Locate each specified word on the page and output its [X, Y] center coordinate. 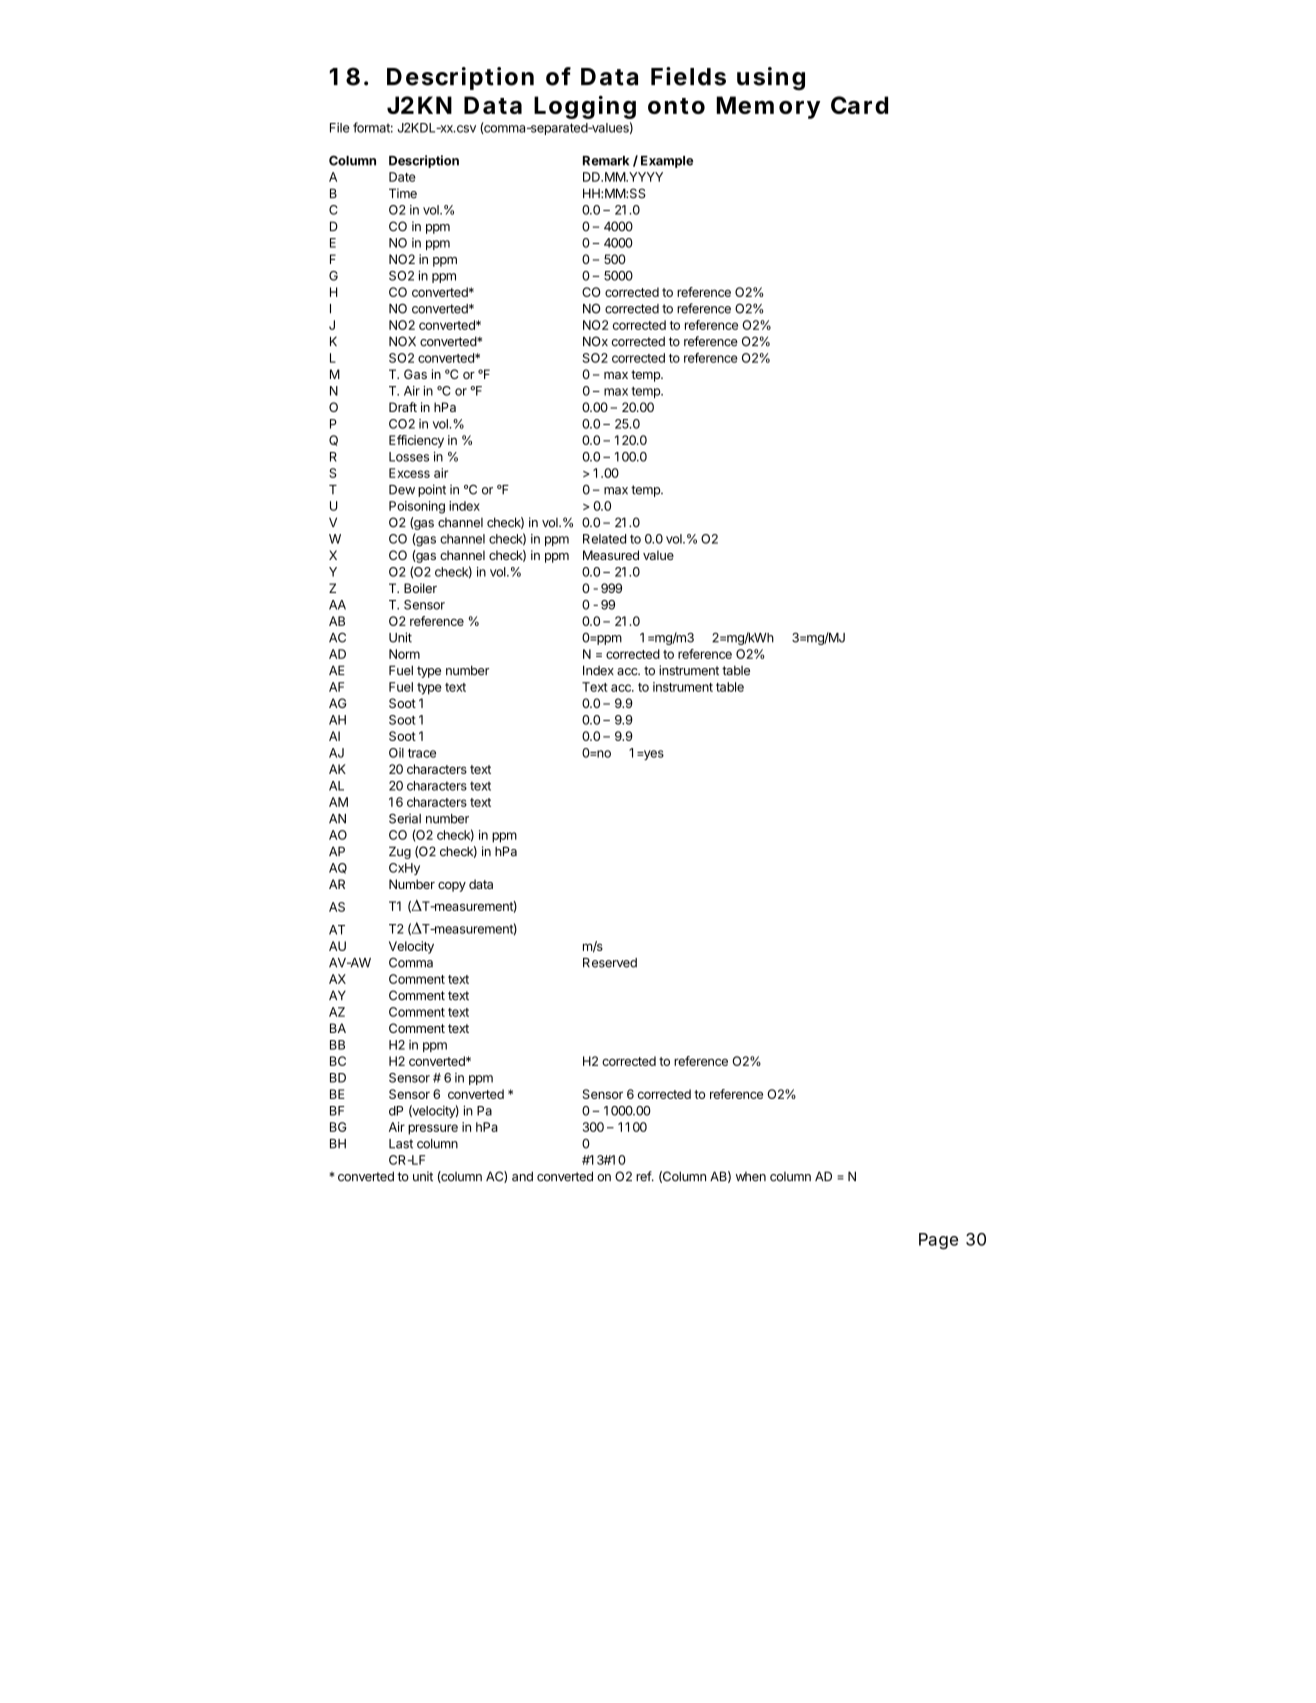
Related [604, 539]
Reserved [610, 963]
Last [401, 1144]
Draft [403, 407]
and [522, 1176]
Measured [611, 555]
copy [452, 887]
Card [859, 105]
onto [676, 106]
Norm [404, 654]
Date [402, 177]
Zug [400, 852]
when [751, 1177]
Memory [768, 107]
